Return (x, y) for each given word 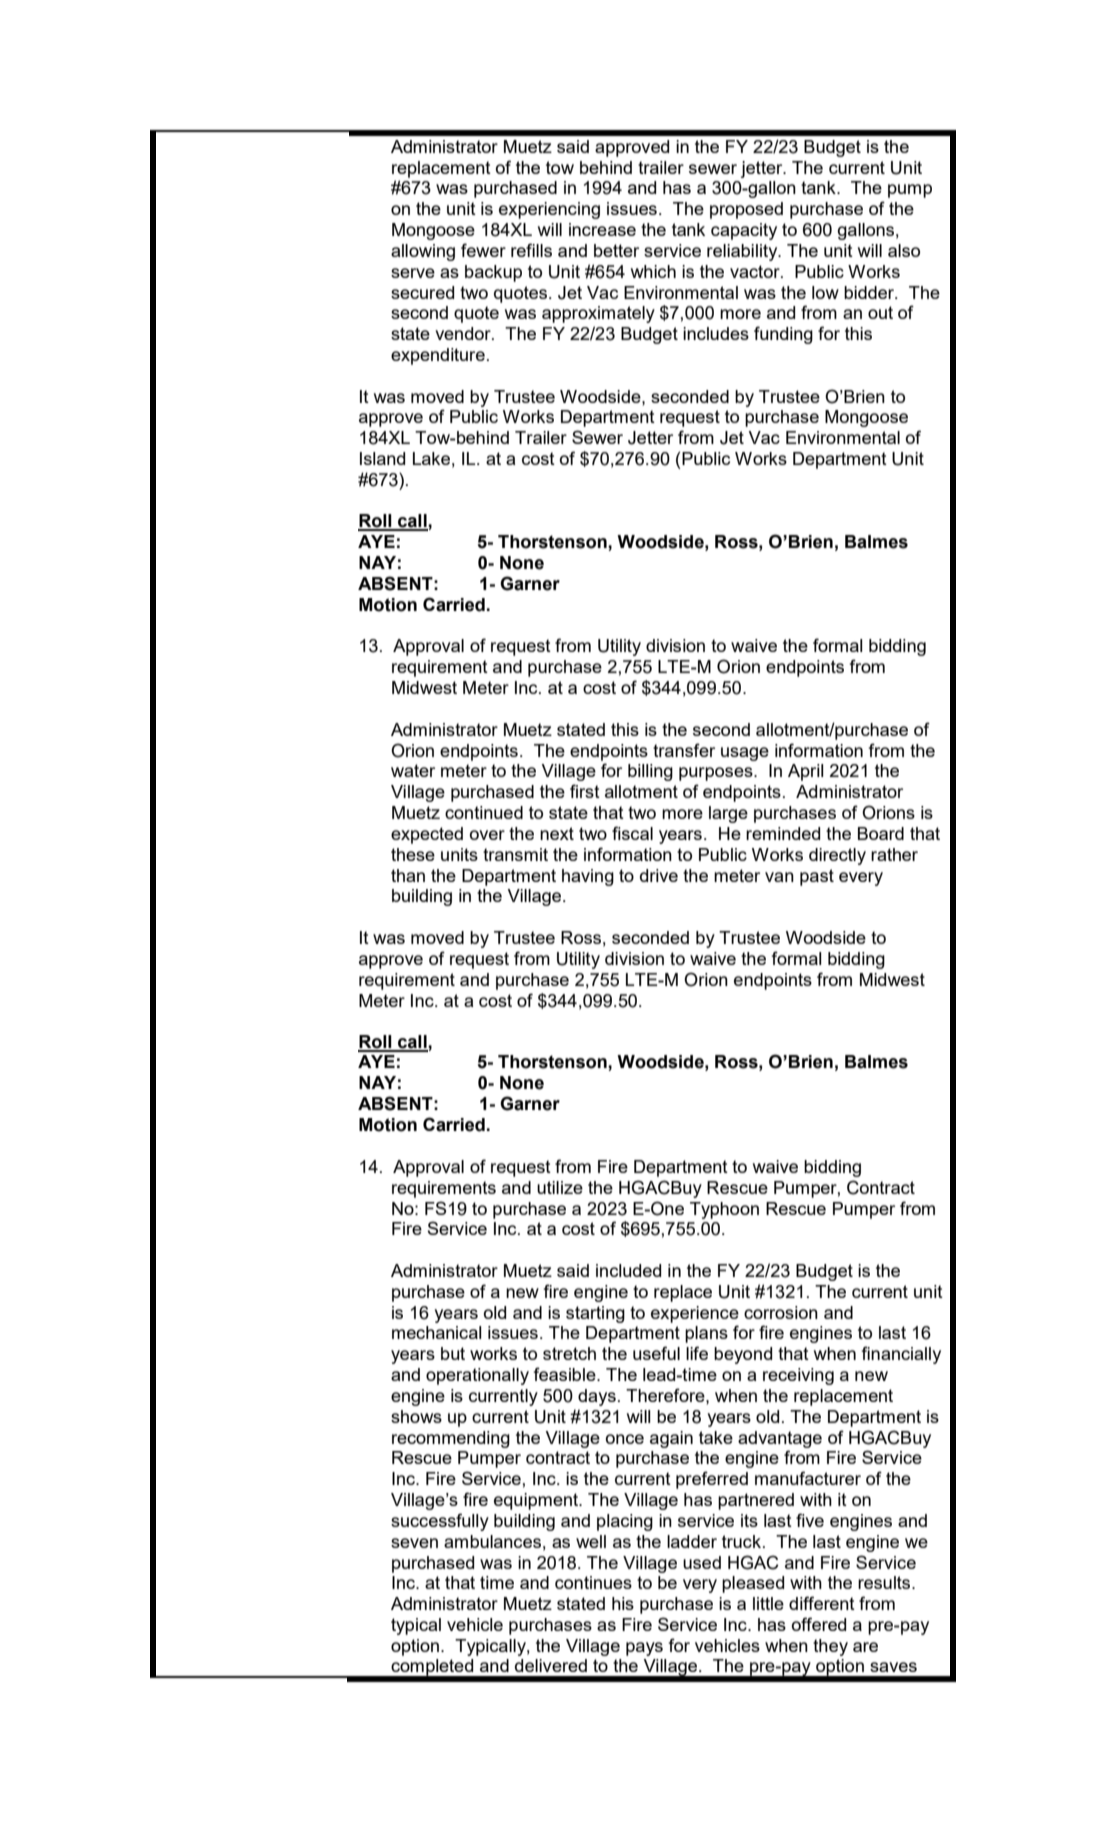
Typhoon (724, 1210)
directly (837, 856)
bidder (870, 292)
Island (382, 458)
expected (427, 835)
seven (414, 1543)
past (817, 877)
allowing (423, 252)
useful (656, 1353)
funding (783, 335)
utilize (560, 1187)
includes (716, 333)
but (453, 1353)
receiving (798, 1376)
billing (650, 772)
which (653, 271)
